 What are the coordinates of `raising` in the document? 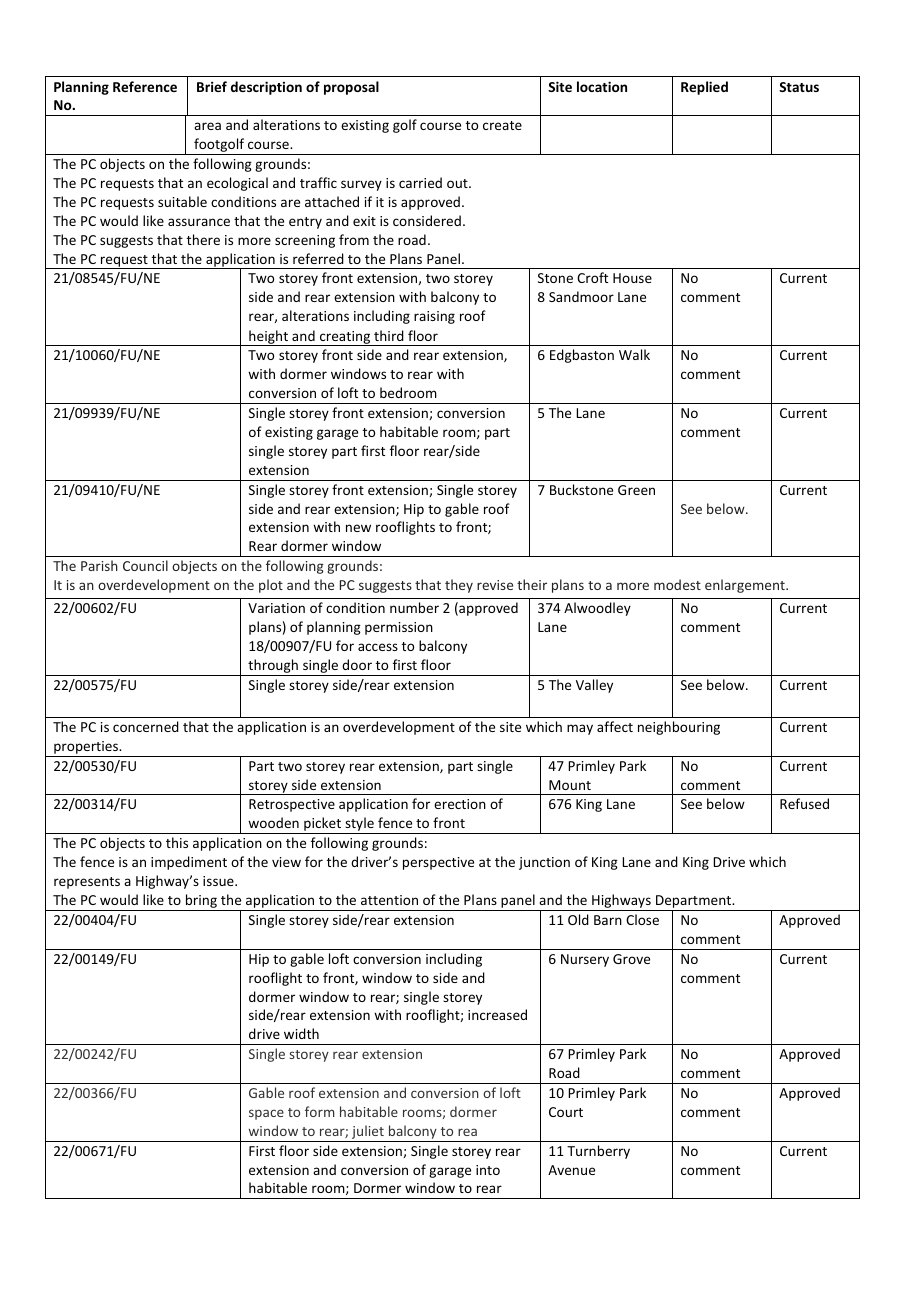 It's located at (434, 317).
